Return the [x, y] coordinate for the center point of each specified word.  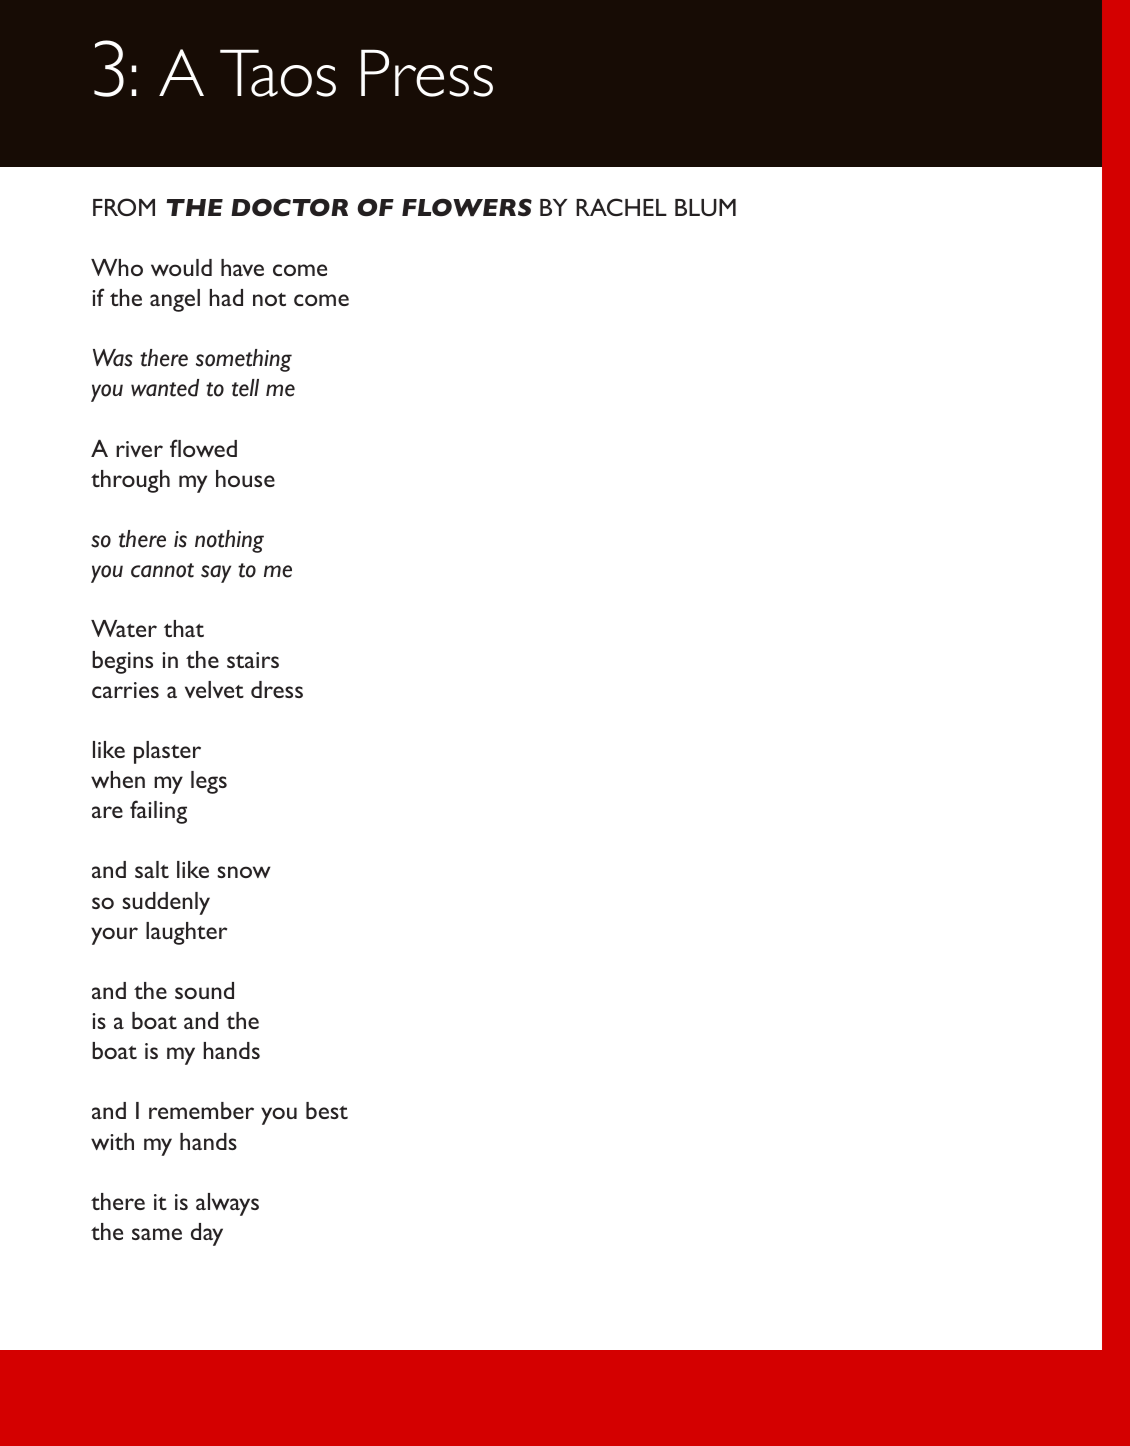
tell [245, 388]
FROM [124, 207]
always [227, 1204]
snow [244, 872]
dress [277, 689]
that [184, 628]
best [327, 1110]
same [157, 1234]
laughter [186, 933]
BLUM [705, 207]
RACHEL [621, 207]
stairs [253, 660]
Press [427, 73]
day [207, 1234]
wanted [165, 388]
